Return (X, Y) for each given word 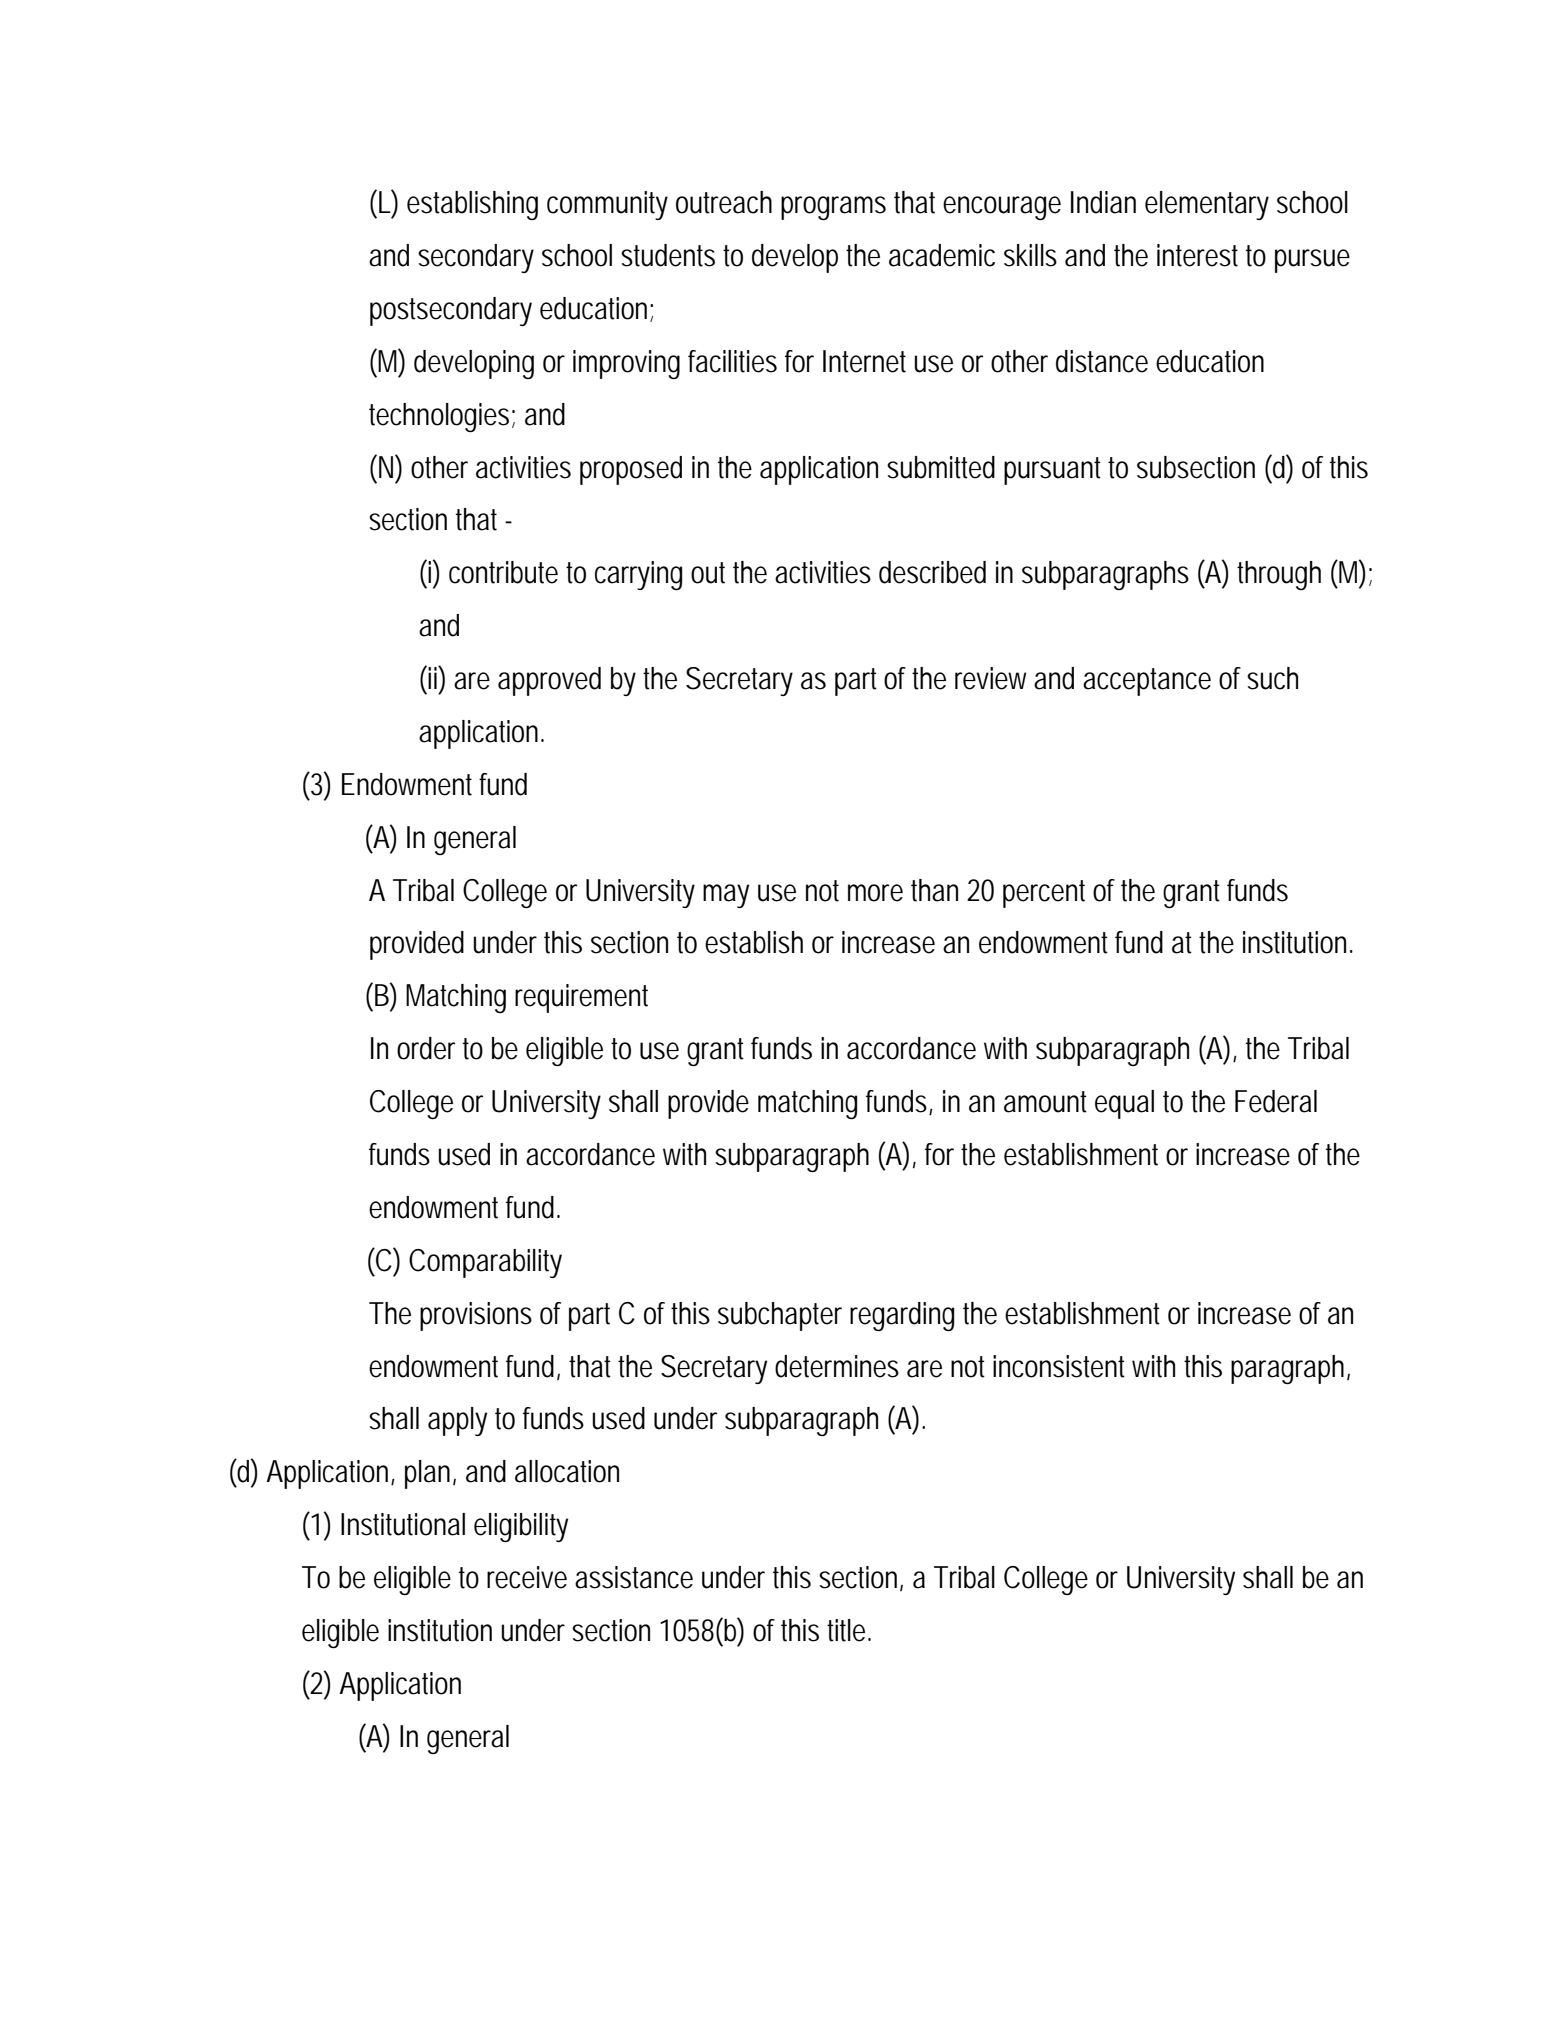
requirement (581, 998)
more (875, 893)
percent (1044, 894)
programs (833, 208)
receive (527, 1577)
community (607, 205)
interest (1197, 255)
